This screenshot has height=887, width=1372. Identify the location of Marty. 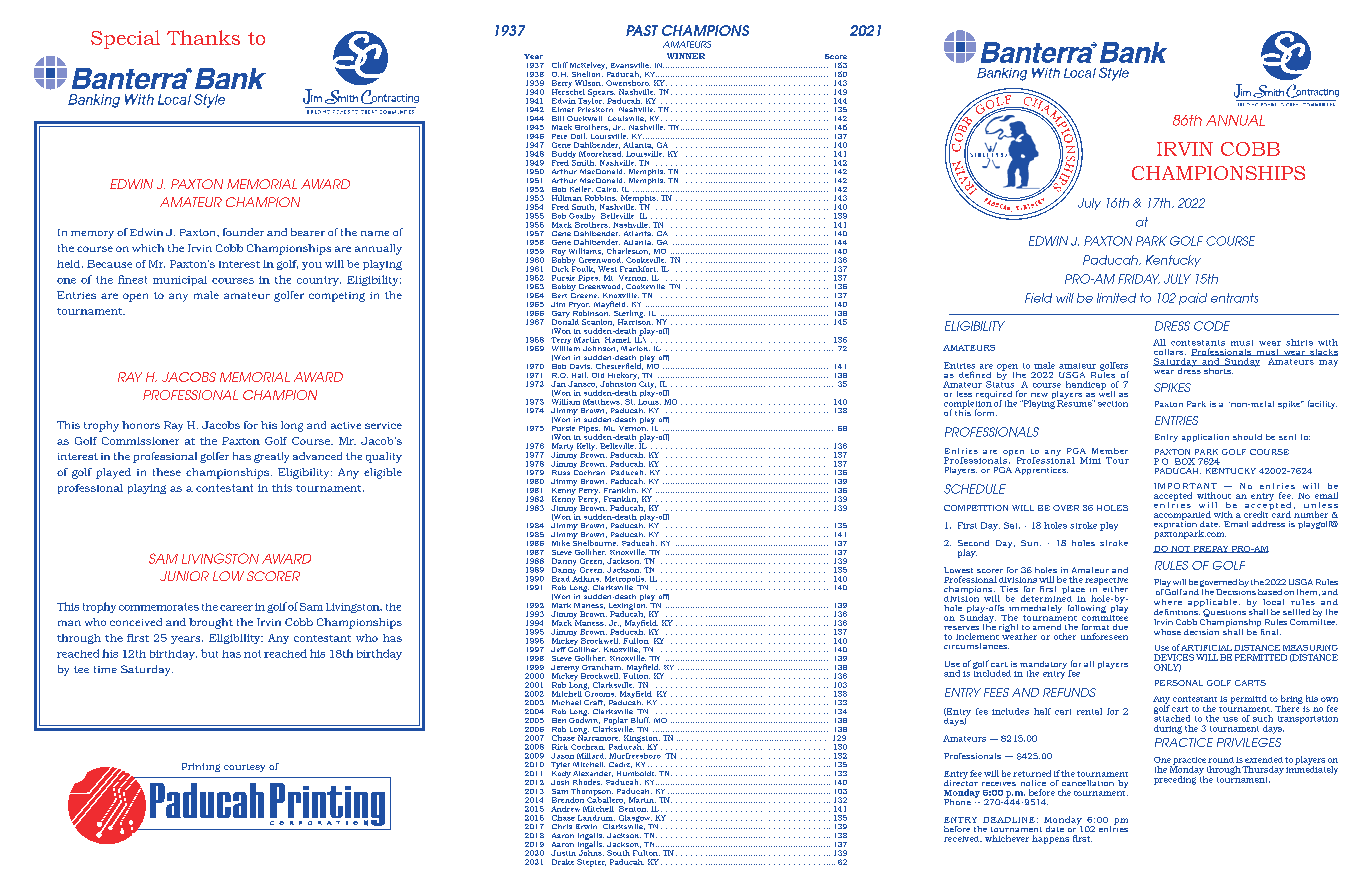
(562, 448).
